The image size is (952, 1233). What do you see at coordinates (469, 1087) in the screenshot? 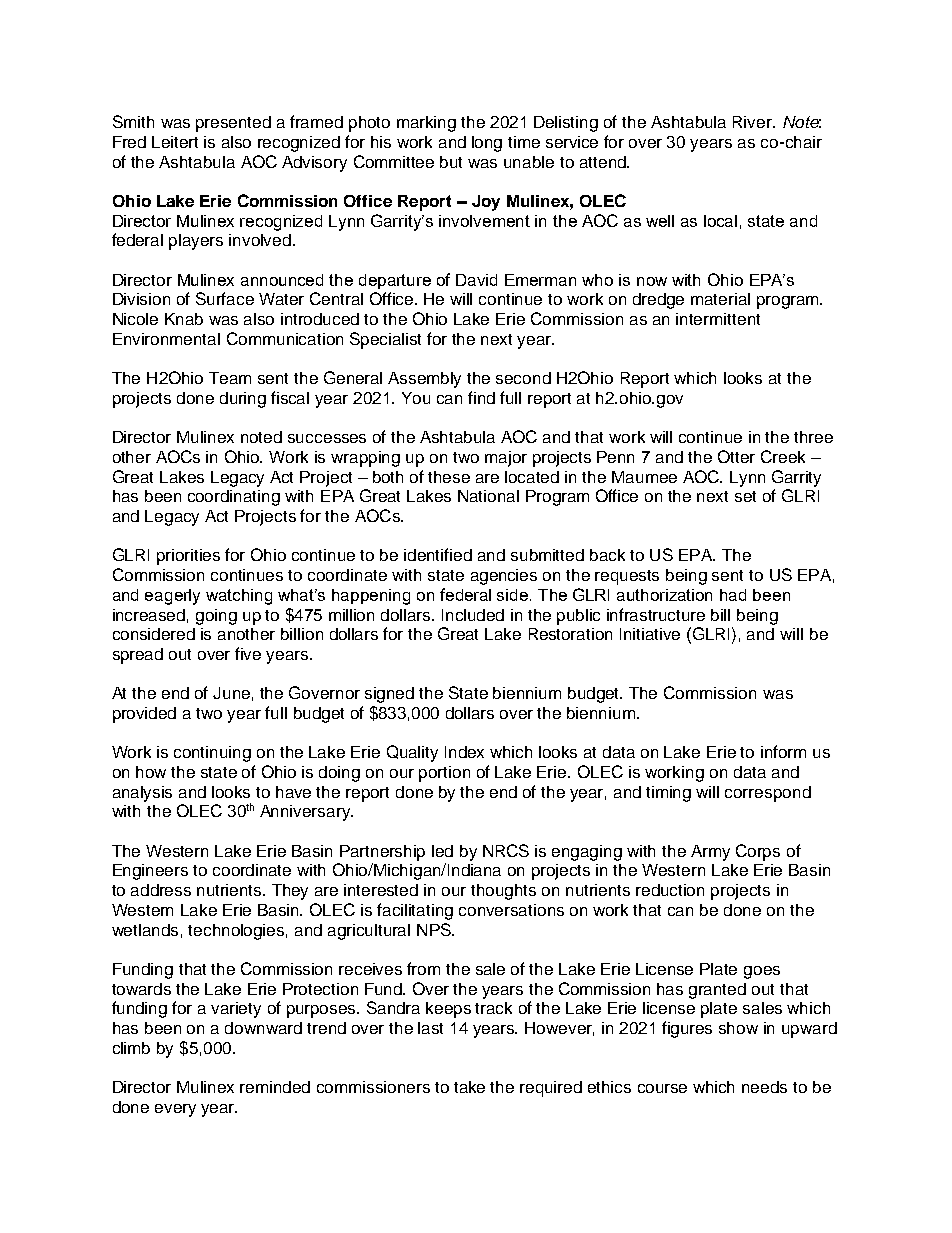
I see `take` at bounding box center [469, 1087].
